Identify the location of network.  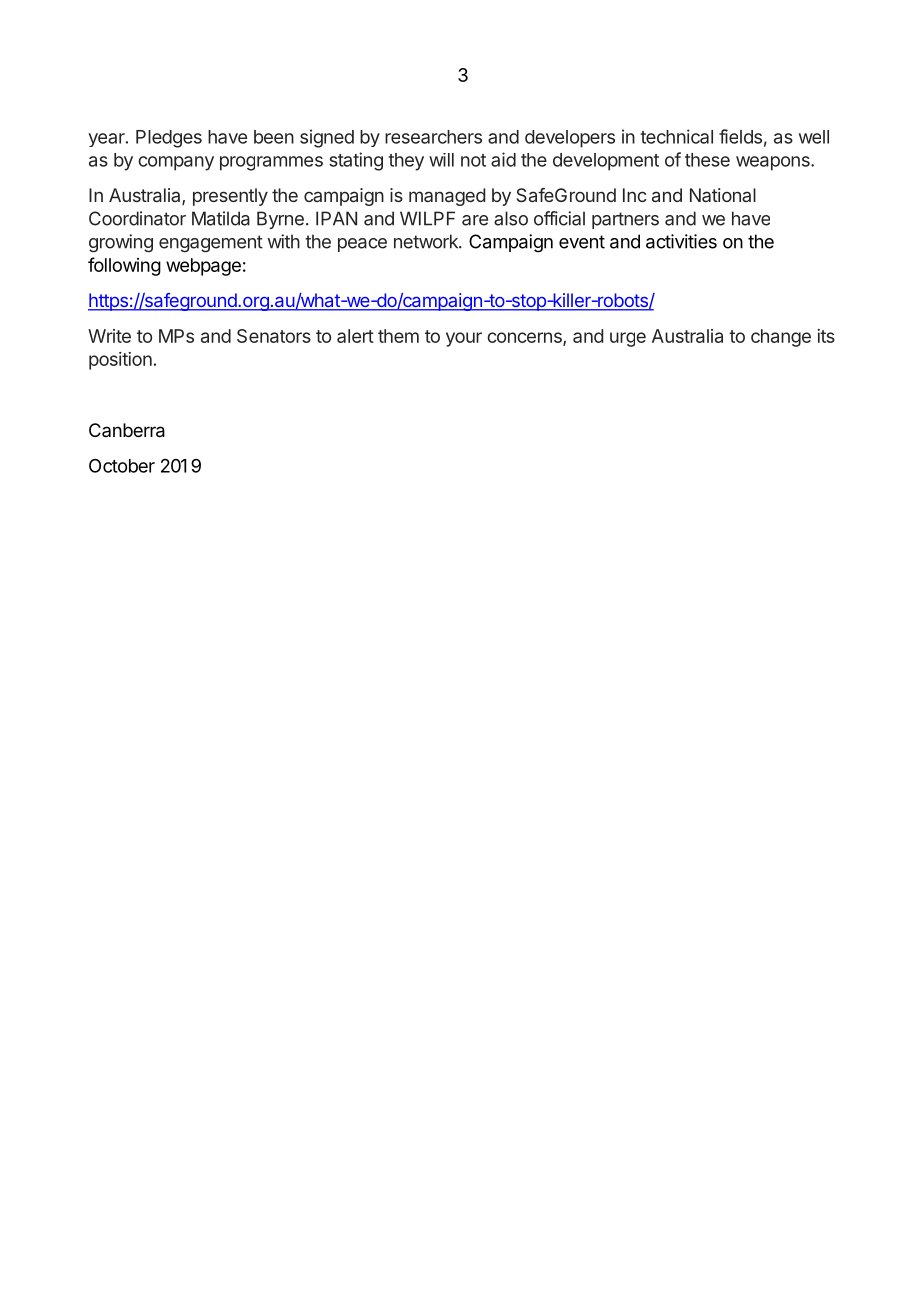
(427, 241).
